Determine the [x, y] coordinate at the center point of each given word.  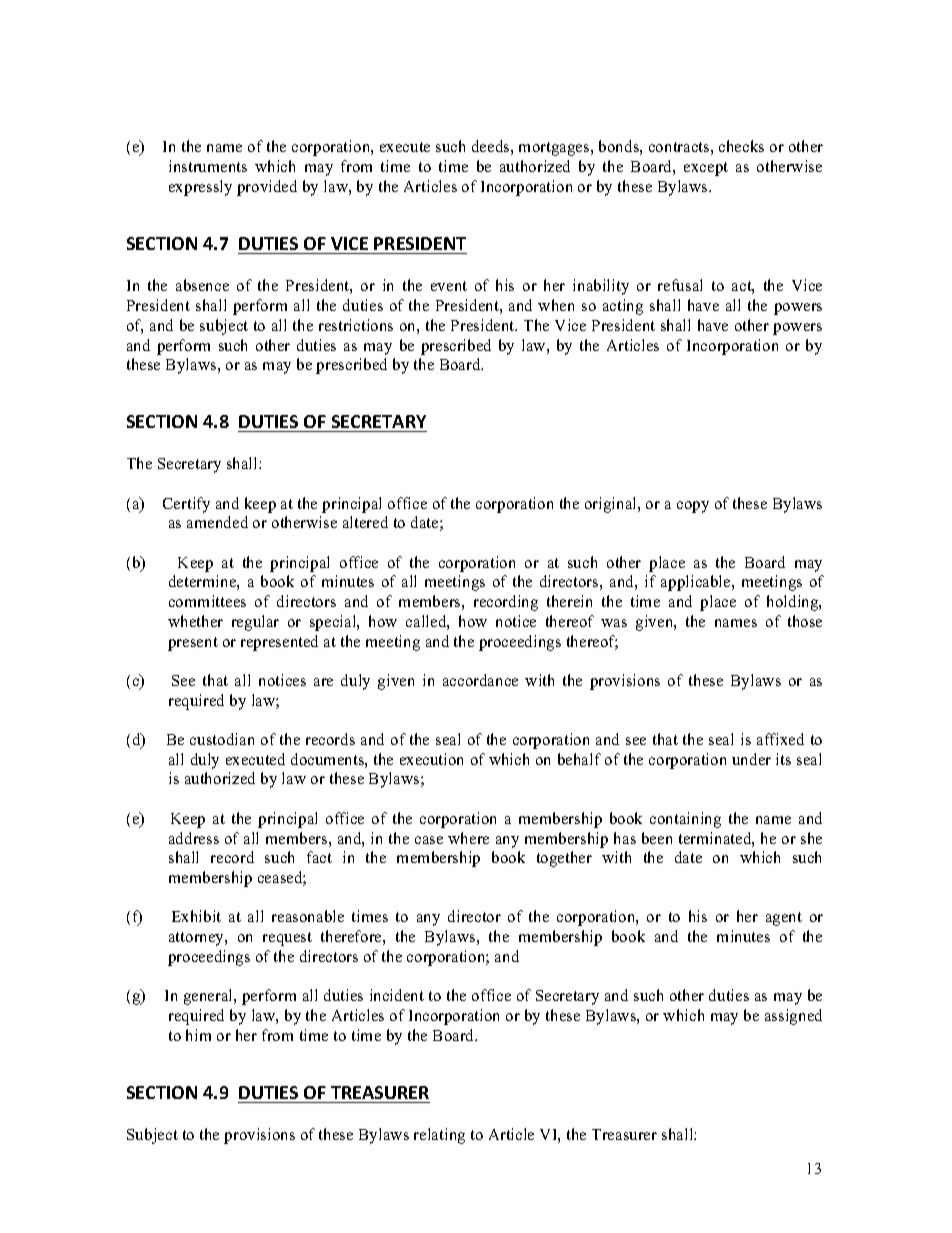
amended [217, 522]
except [706, 169]
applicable [697, 583]
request [287, 939]
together [564, 859]
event [449, 286]
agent [784, 919]
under [751, 759]
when [556, 305]
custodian [222, 739]
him [198, 1035]
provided [267, 188]
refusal [680, 285]
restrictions [356, 325]
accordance [480, 680]
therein [569, 601]
